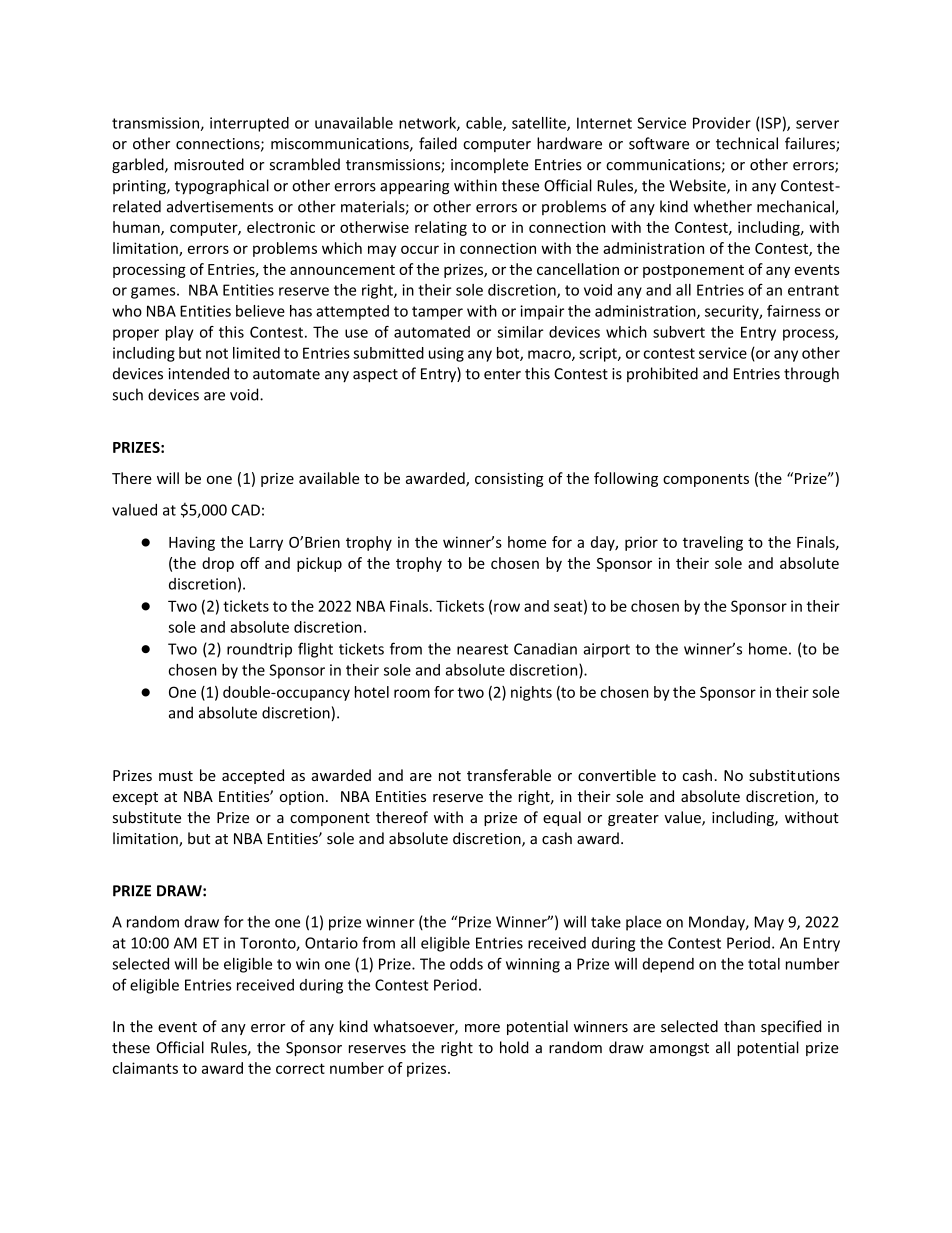  Describe the element at coordinates (507, 607) in the screenshot. I see `row` at that location.
